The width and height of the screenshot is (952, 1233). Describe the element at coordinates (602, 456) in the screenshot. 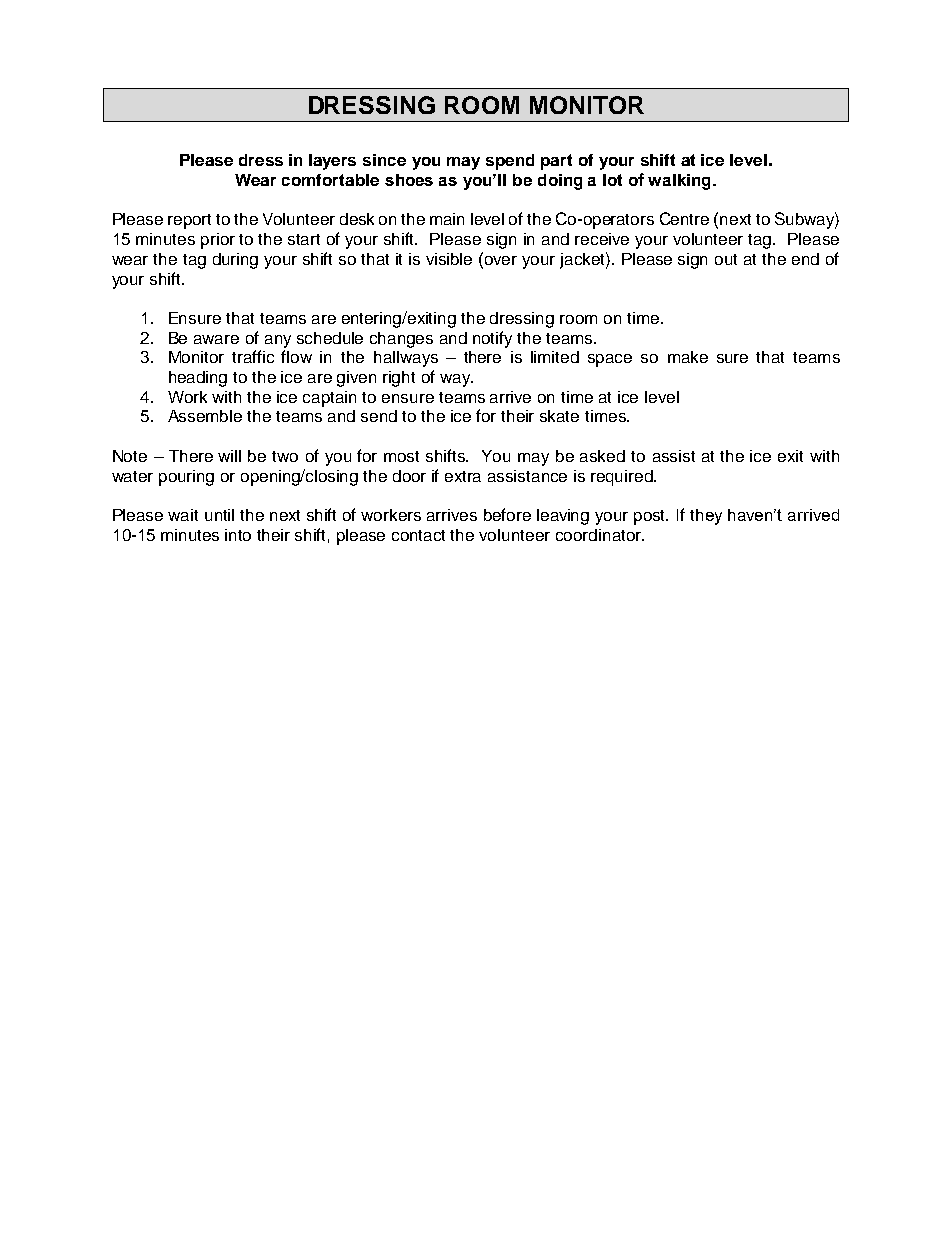

I see `asked` at that location.
